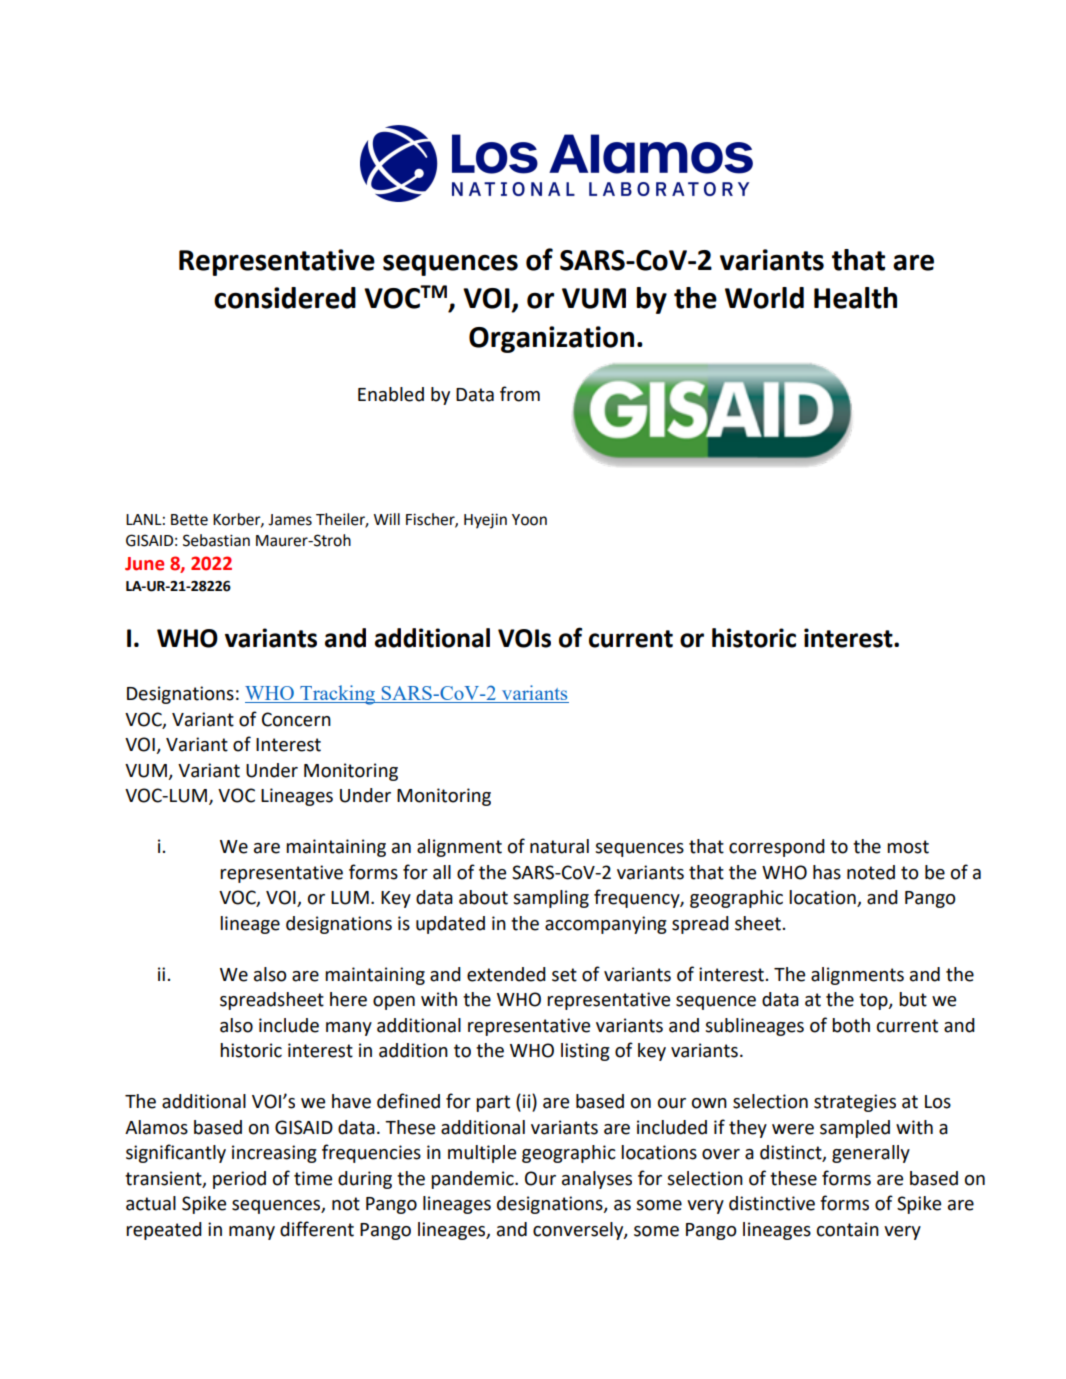  Describe the element at coordinates (285, 298) in the document. I see `considered` at that location.
